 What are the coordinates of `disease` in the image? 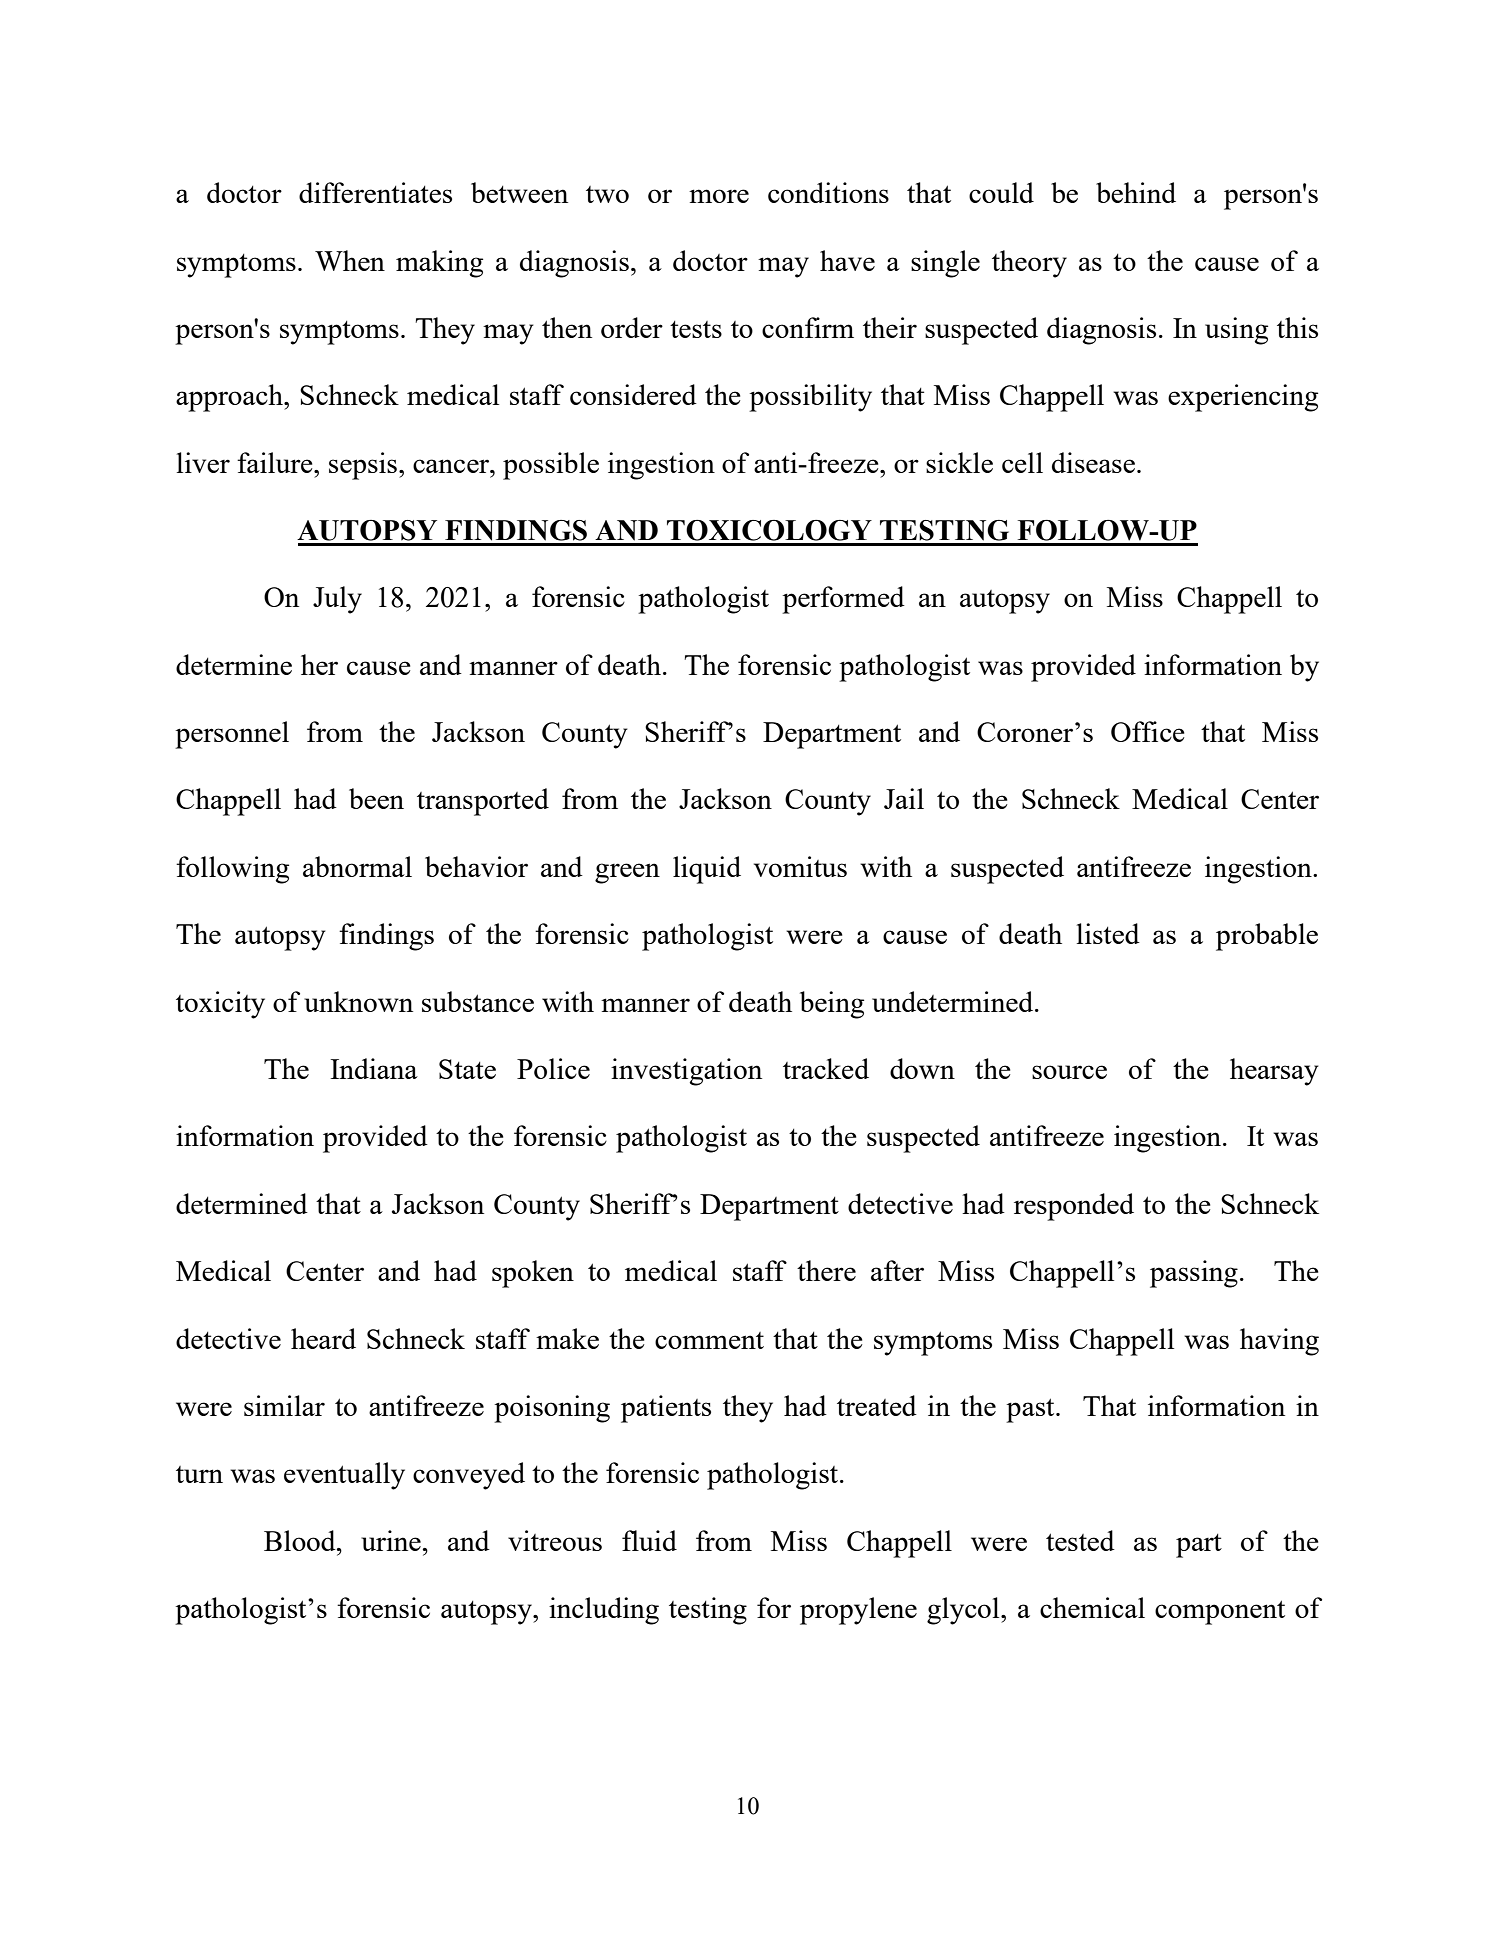 It's located at (1093, 462).
